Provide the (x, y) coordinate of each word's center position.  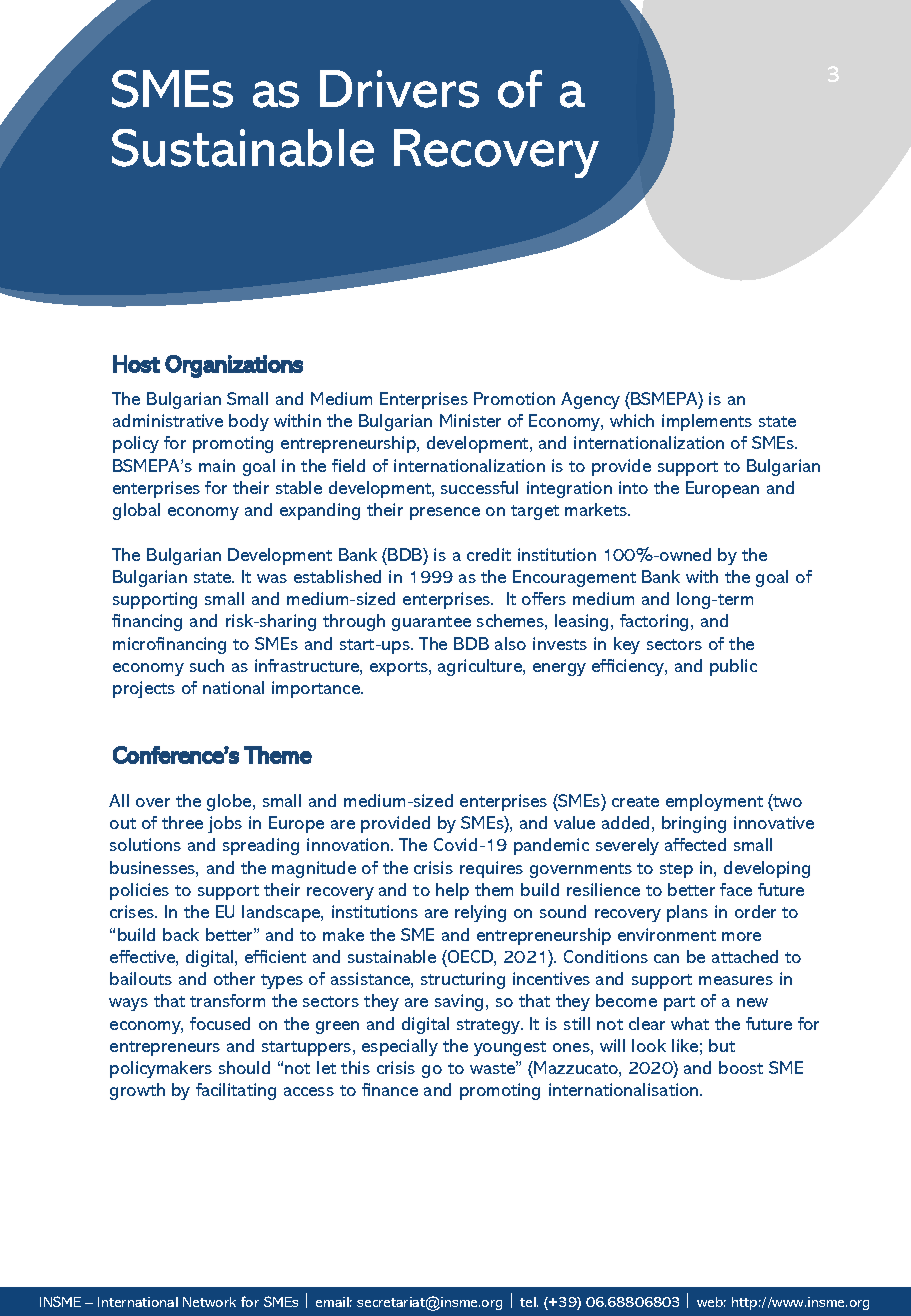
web (711, 1302)
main (217, 465)
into (633, 487)
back (181, 934)
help (452, 891)
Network (209, 1302)
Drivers (399, 89)
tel (529, 1302)
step (676, 870)
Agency (590, 400)
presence (445, 513)
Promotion (514, 398)
